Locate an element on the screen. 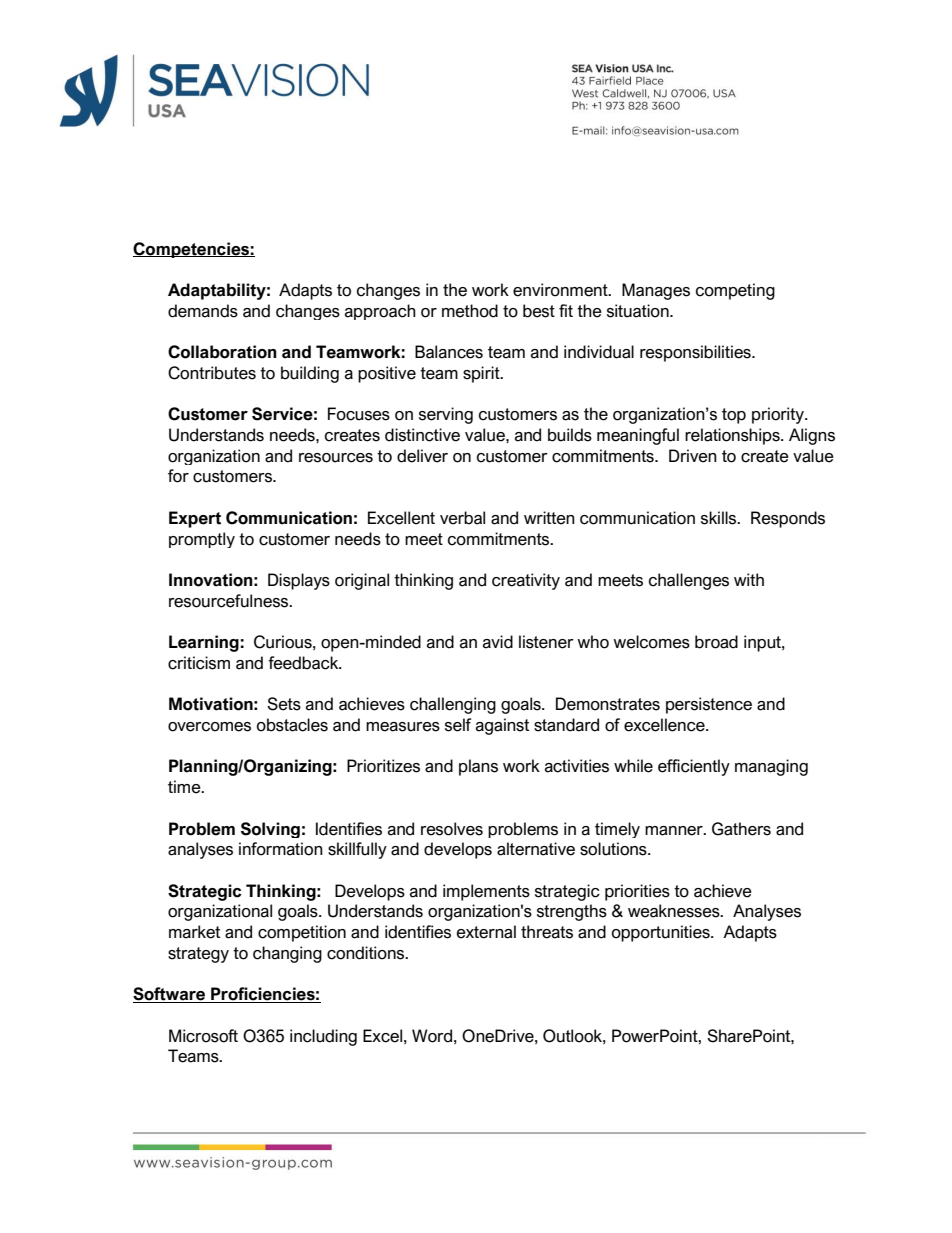 This screenshot has width=952, height=1233. verbal is located at coordinates (462, 518).
